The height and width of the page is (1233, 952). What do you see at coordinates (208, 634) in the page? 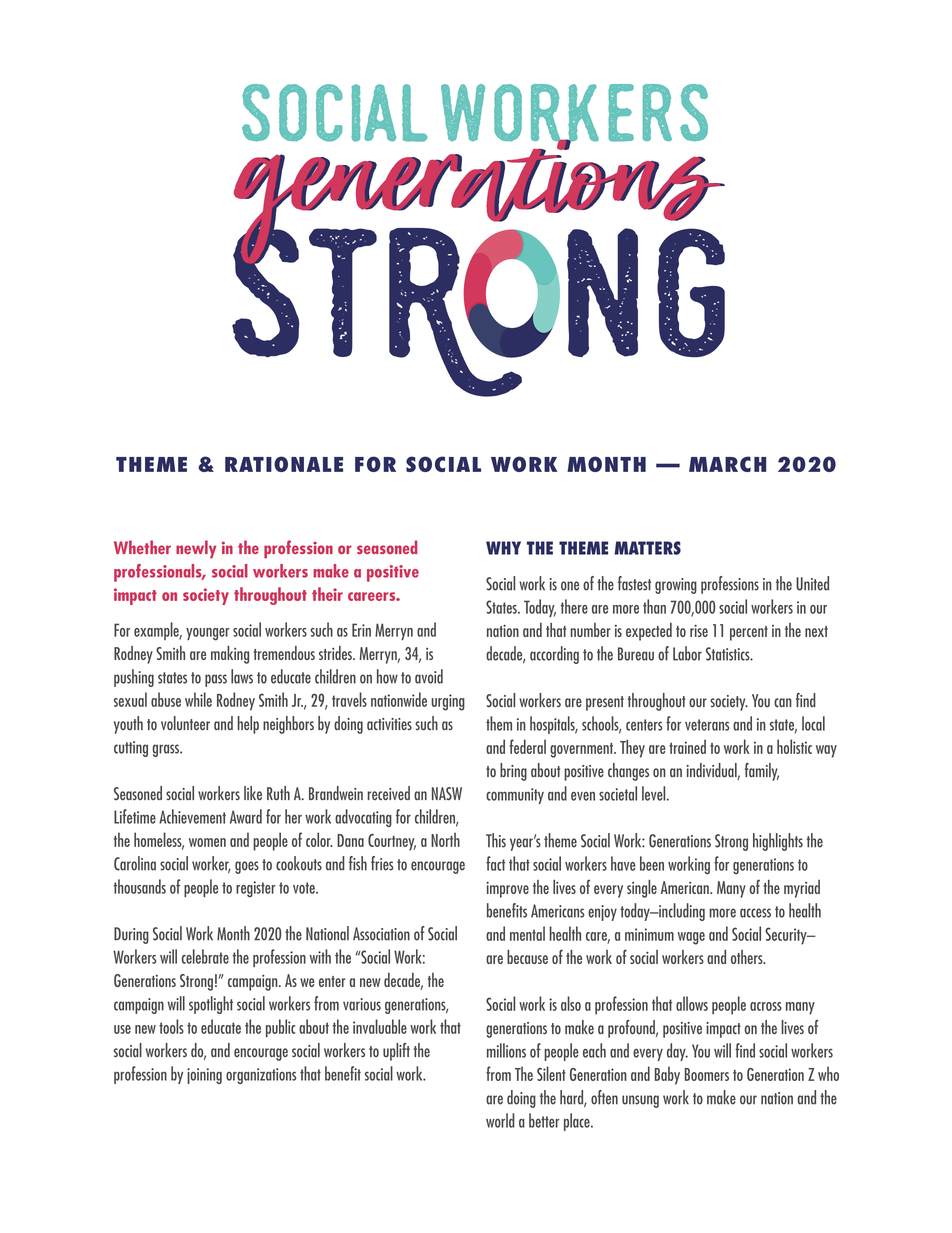
I see `younger` at bounding box center [208, 634].
